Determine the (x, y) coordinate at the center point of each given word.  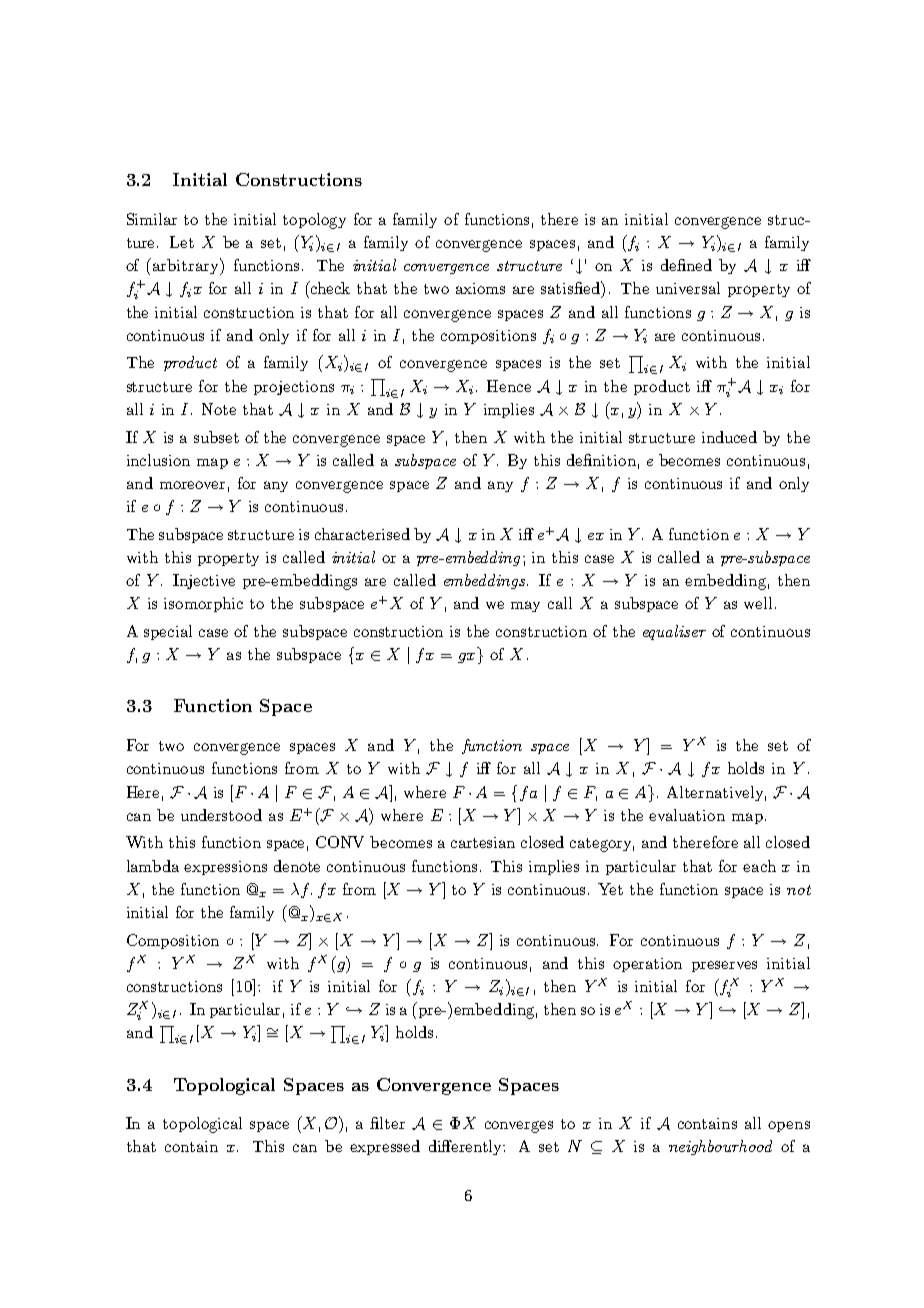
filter (387, 1123)
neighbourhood (720, 1147)
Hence (509, 386)
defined (686, 265)
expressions (225, 868)
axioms (480, 288)
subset (216, 437)
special (168, 632)
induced (729, 437)
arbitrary (187, 266)
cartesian (483, 842)
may (525, 606)
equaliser (674, 632)
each (759, 866)
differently (467, 1147)
